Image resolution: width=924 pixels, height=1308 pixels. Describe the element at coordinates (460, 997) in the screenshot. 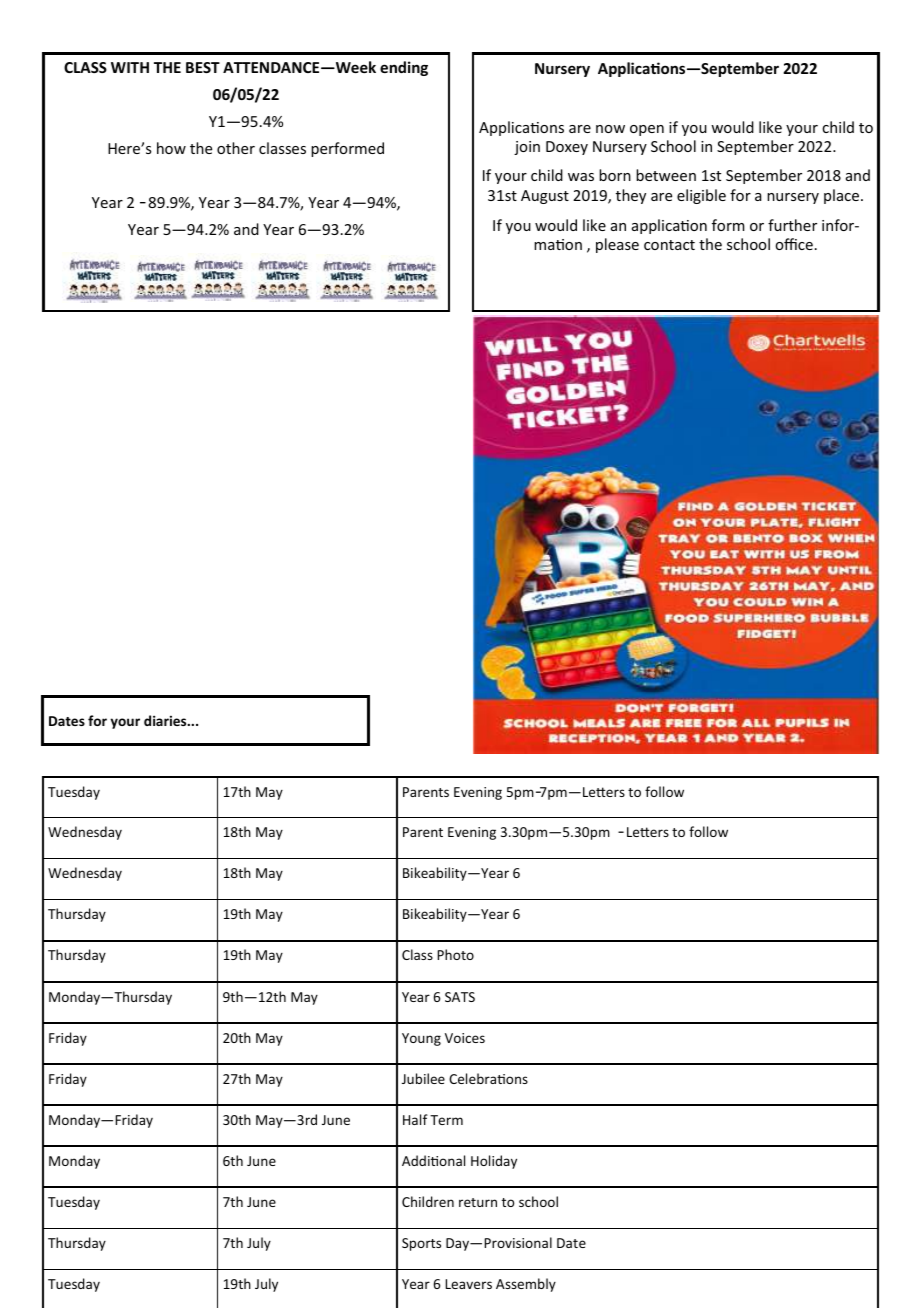

I see `SATS` at that location.
